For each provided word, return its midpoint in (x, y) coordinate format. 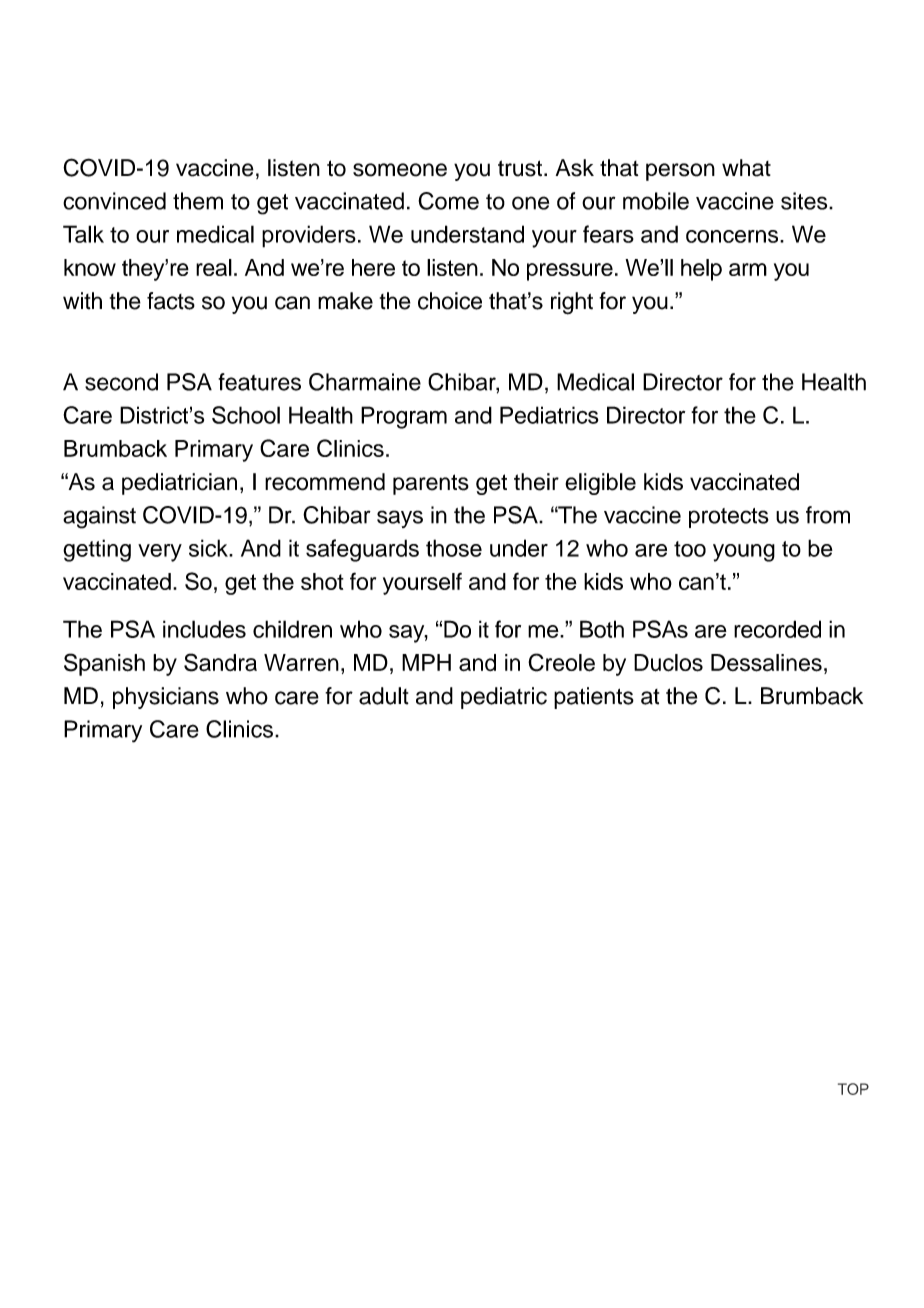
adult (384, 696)
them (198, 201)
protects (729, 518)
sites (805, 201)
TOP (853, 1089)
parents (431, 484)
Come (448, 201)
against (99, 517)
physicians (166, 698)
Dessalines (766, 663)
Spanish (104, 664)
